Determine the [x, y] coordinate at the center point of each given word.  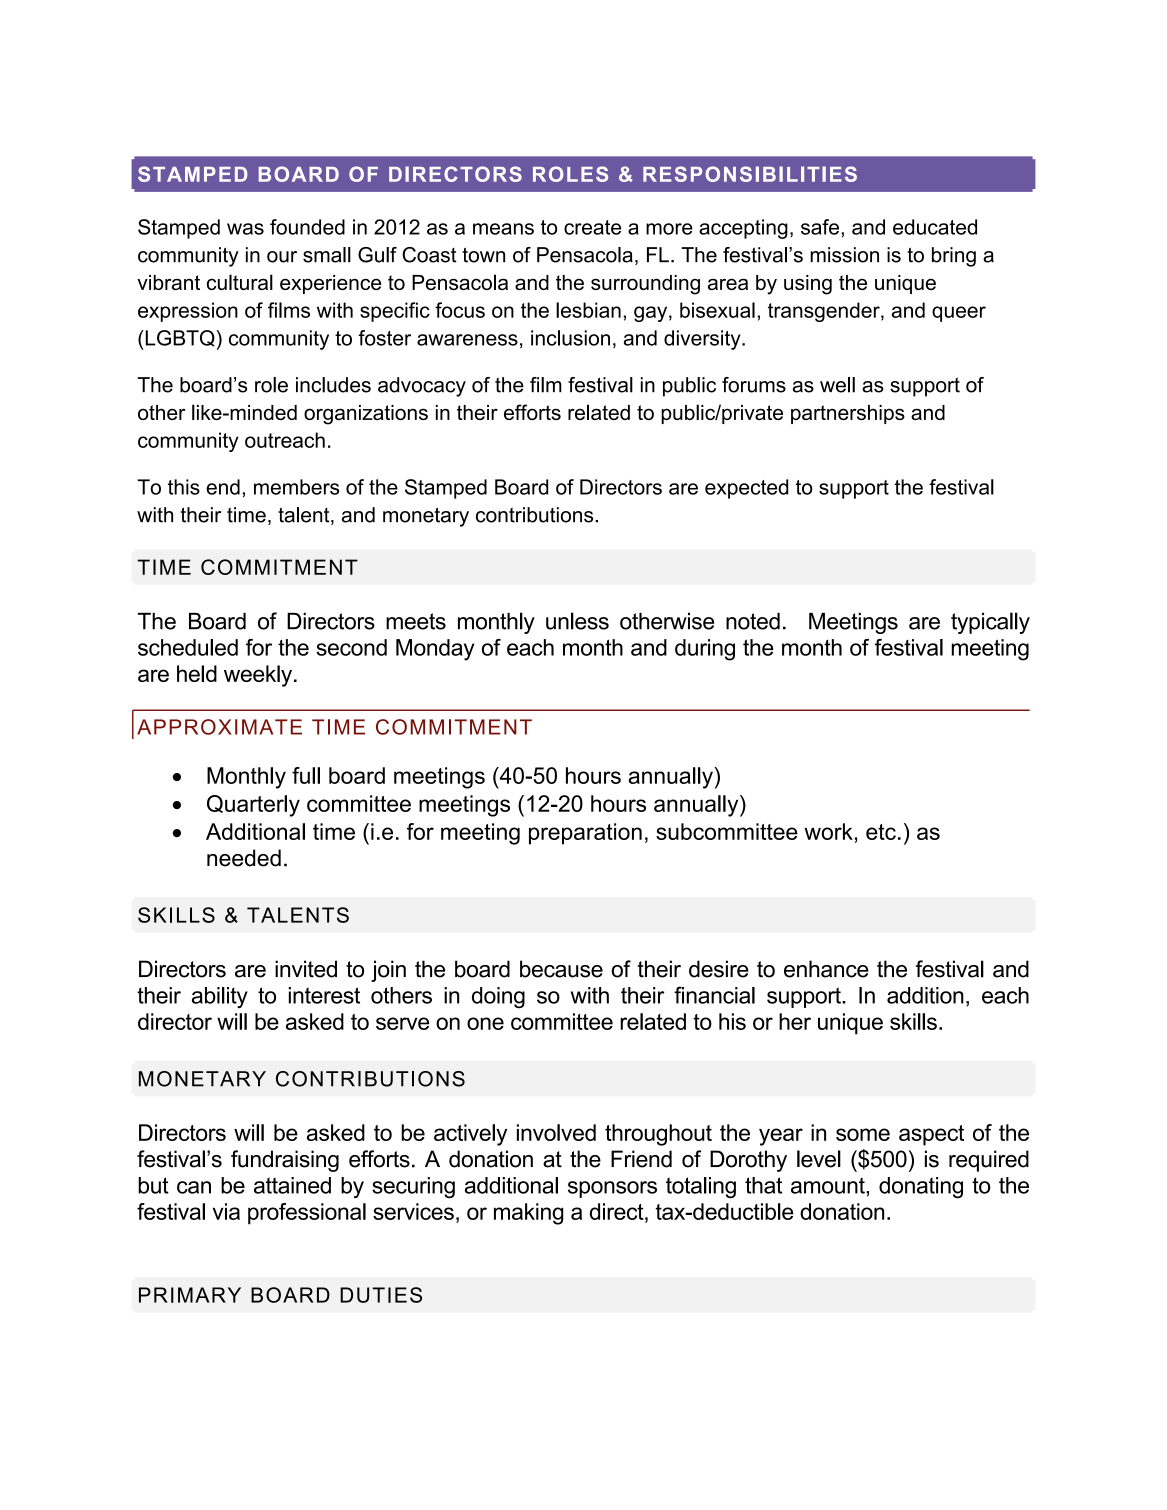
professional [307, 1214]
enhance [826, 969]
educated [935, 227]
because [561, 969]
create [592, 227]
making [529, 1214]
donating [921, 1187]
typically [990, 623]
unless [577, 621]
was [245, 229]
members [296, 487]
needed [244, 858]
